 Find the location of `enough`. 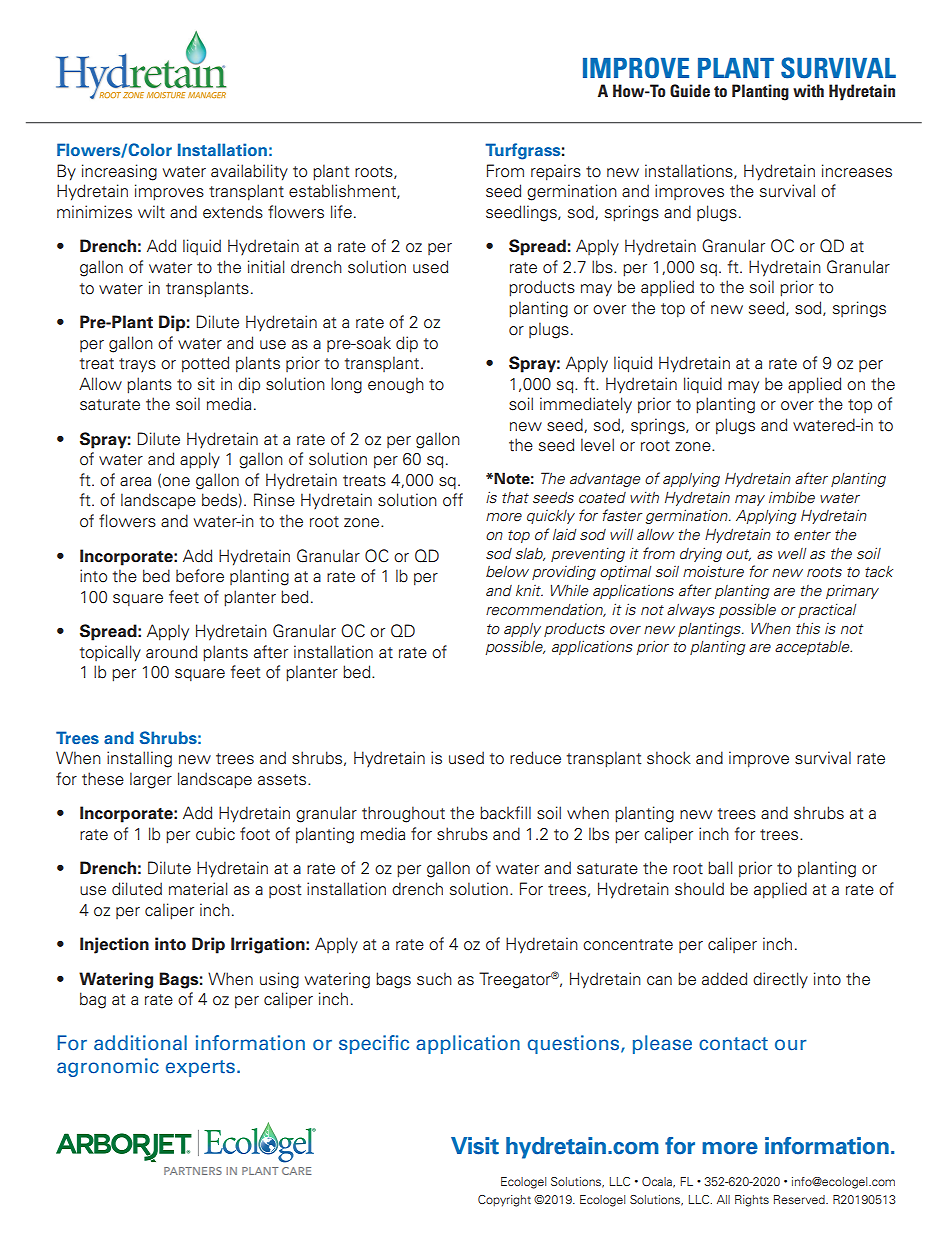

enough is located at coordinates (396, 385).
